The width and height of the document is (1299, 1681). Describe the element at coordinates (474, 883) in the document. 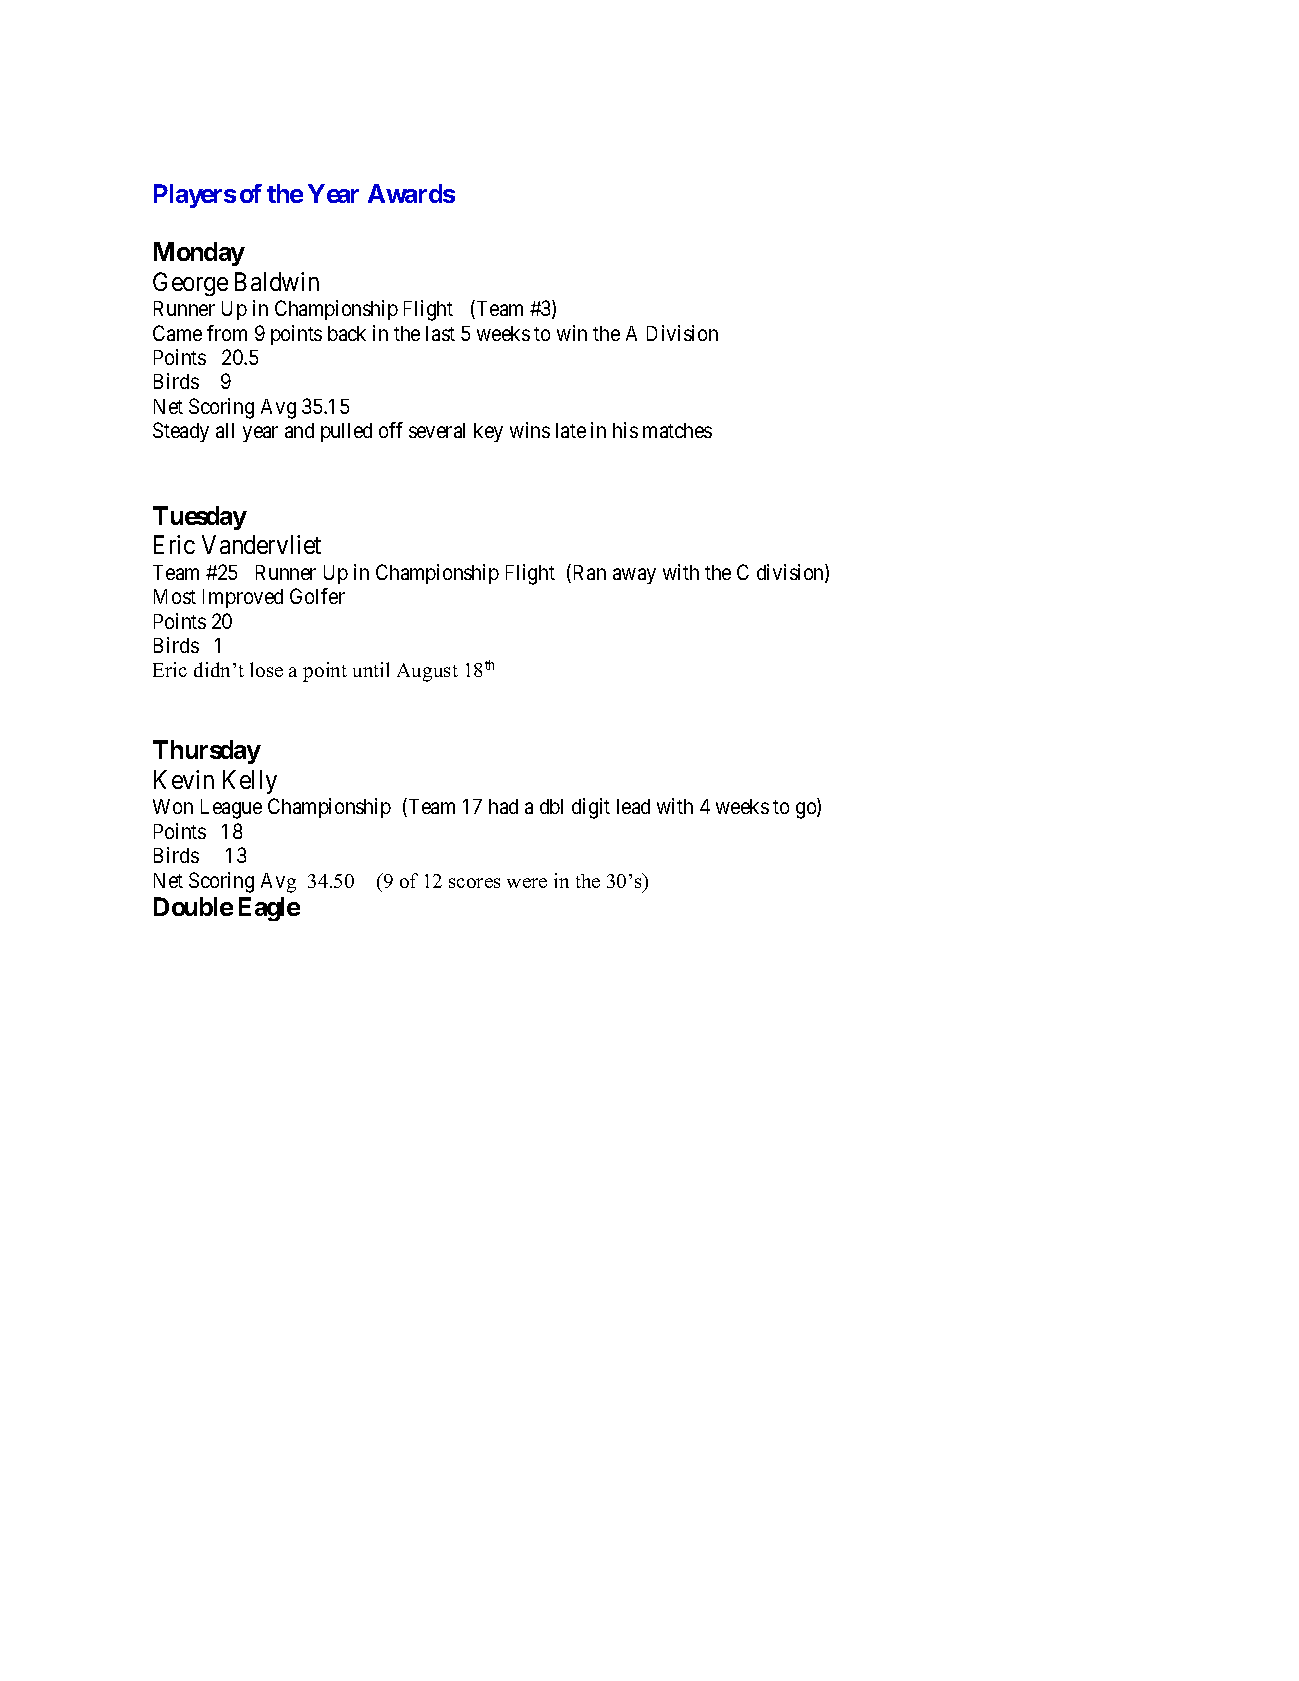

I see `scores` at that location.
